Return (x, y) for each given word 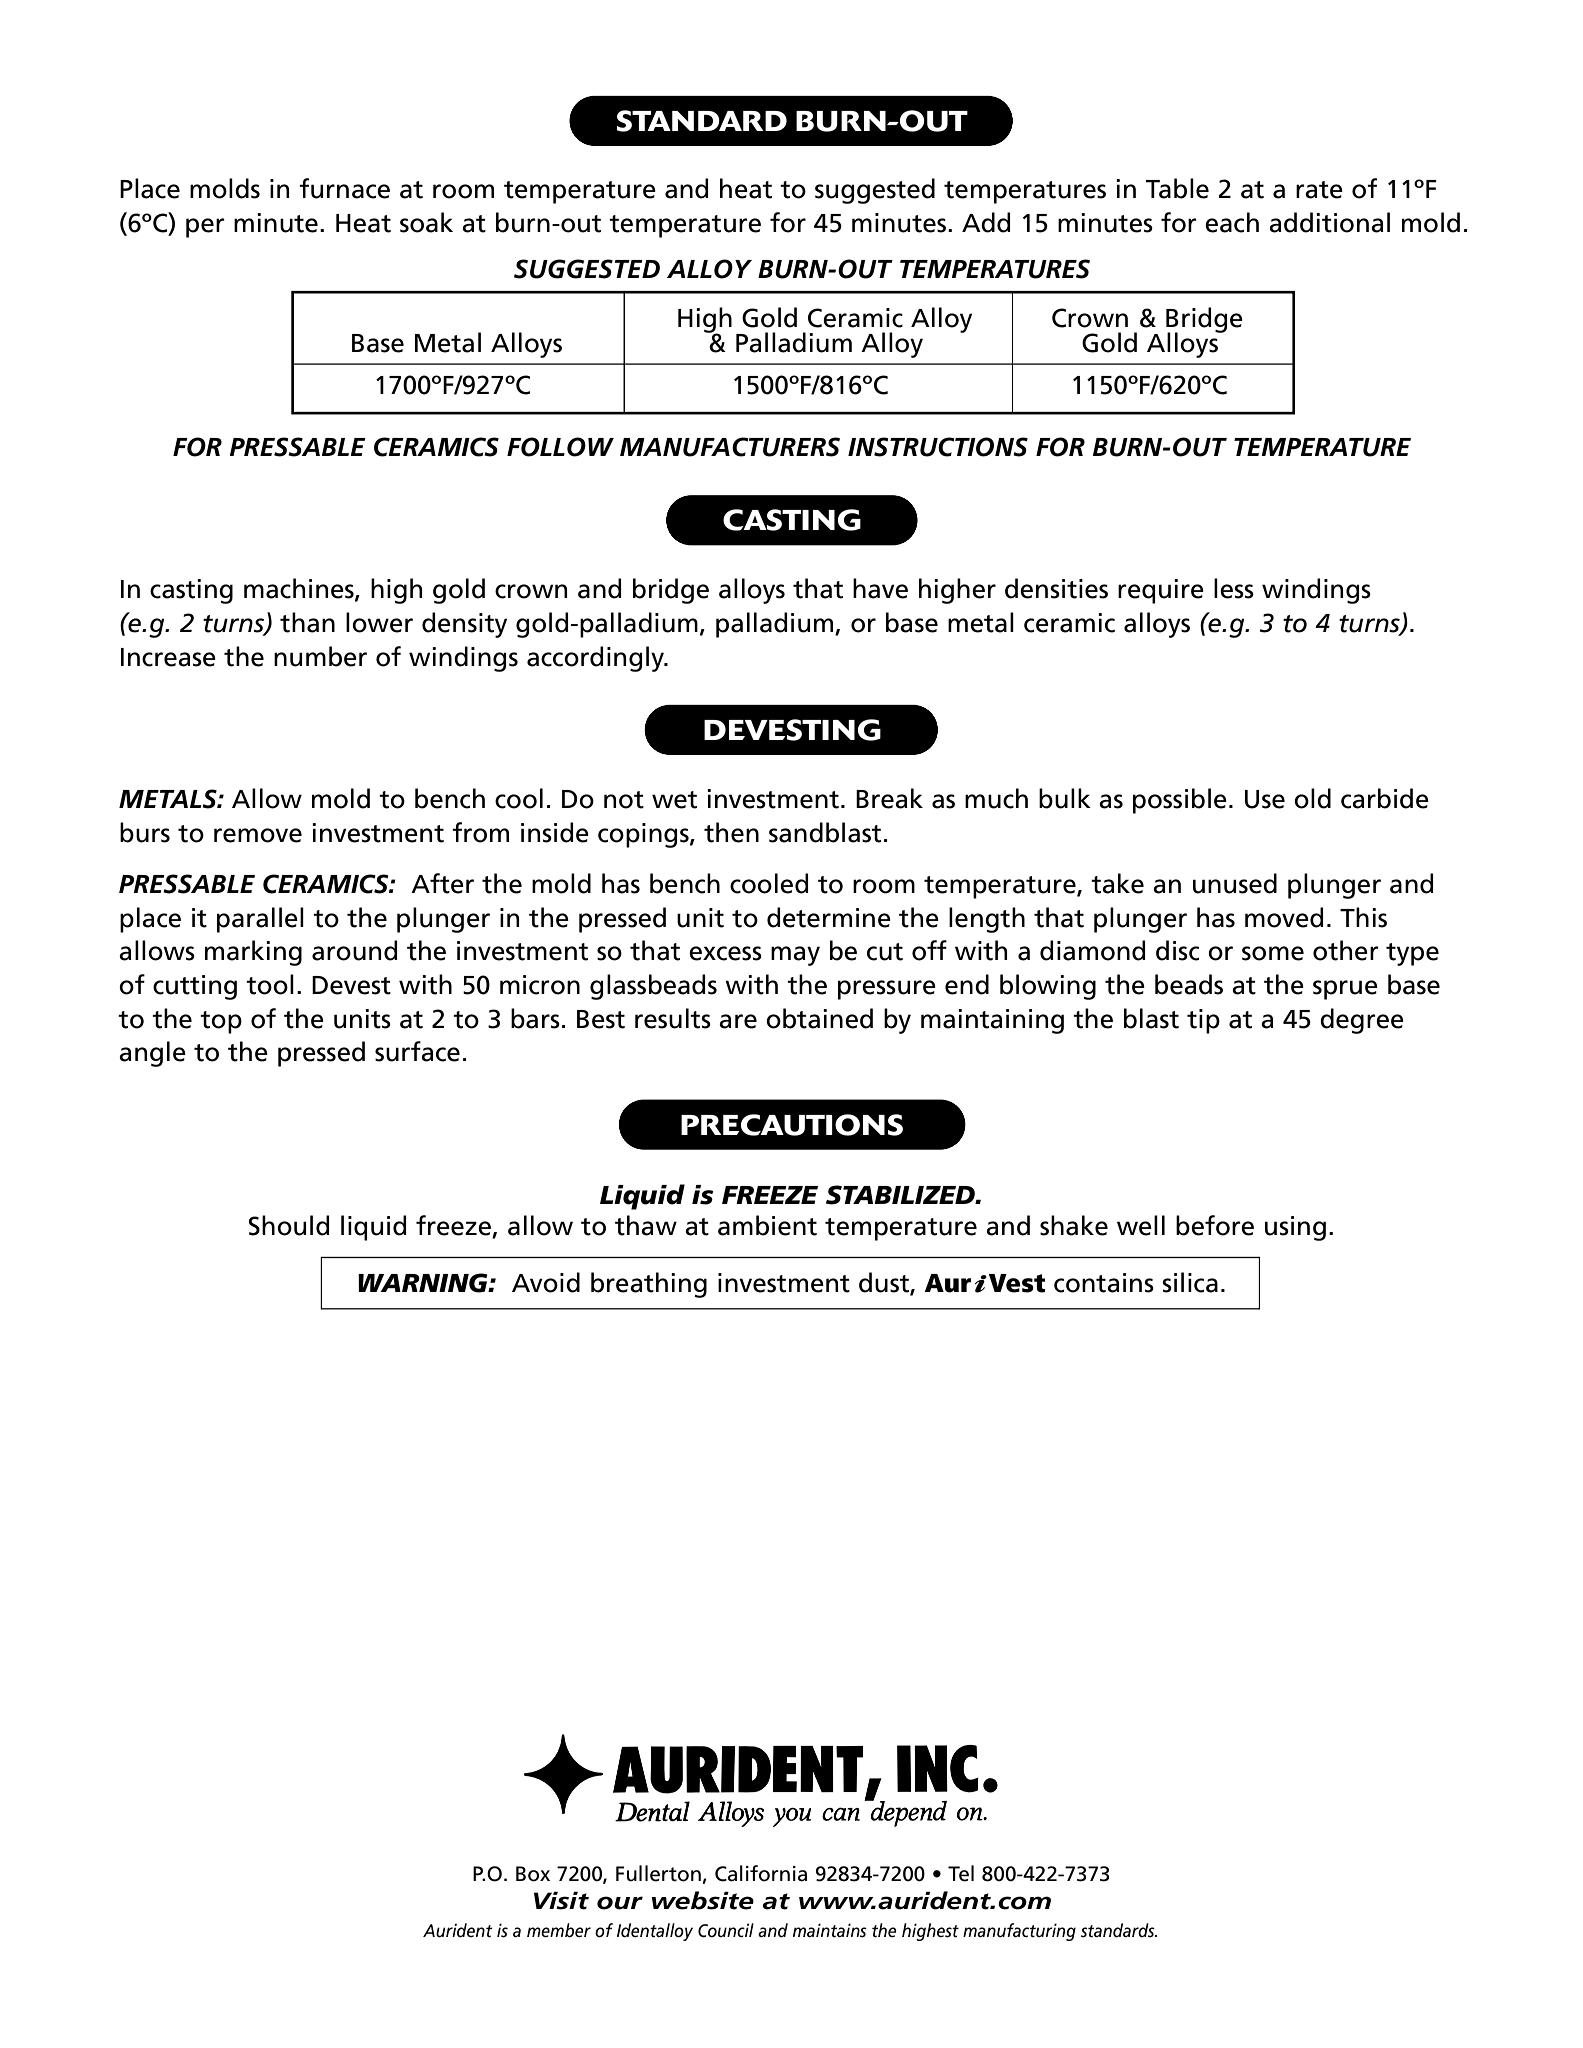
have (880, 588)
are (738, 1021)
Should (288, 1225)
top (221, 1022)
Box (533, 1874)
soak (426, 222)
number (320, 656)
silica (1190, 1282)
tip (1203, 1021)
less (1234, 588)
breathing (649, 1285)
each (1232, 222)
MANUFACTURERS (730, 447)
